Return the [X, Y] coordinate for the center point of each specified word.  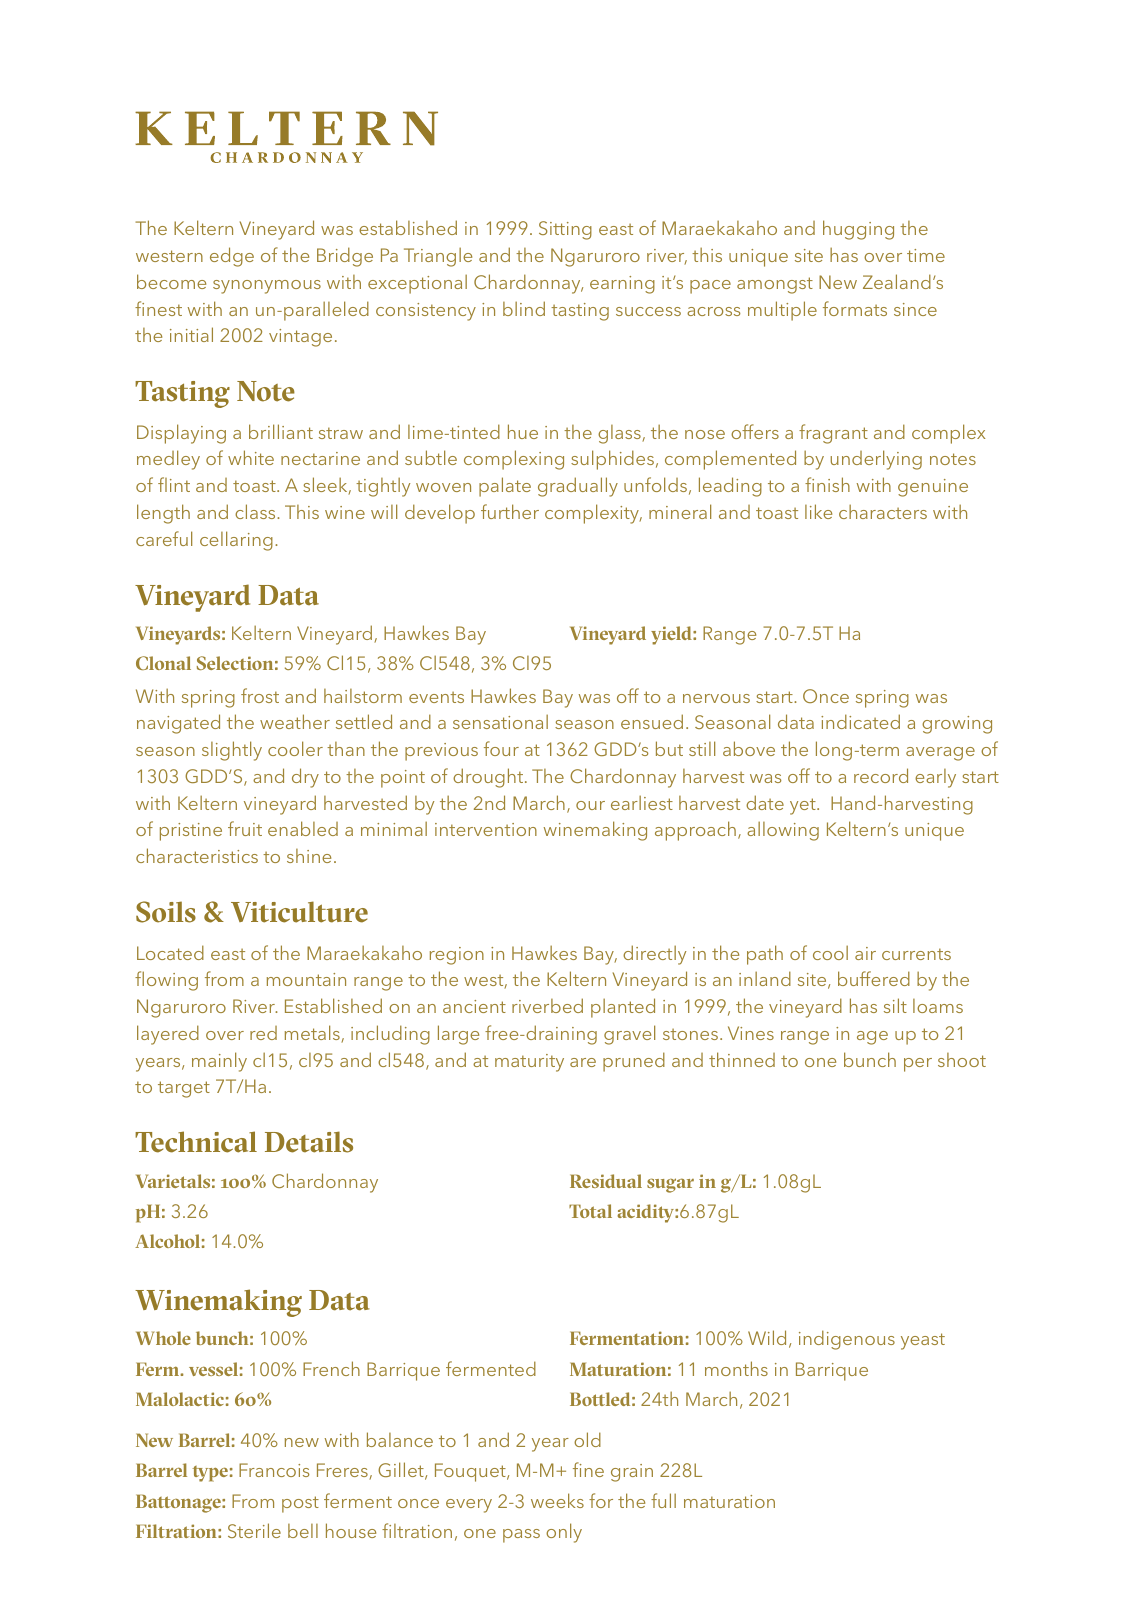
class [256, 511]
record [881, 775]
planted [623, 1008]
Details [309, 1142]
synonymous [267, 287]
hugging [858, 230]
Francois [274, 1470]
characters [883, 511]
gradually [578, 487]
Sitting [565, 230]
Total [590, 1211]
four [501, 748]
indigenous [847, 1340]
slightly [232, 751]
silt [895, 1005]
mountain [306, 979]
